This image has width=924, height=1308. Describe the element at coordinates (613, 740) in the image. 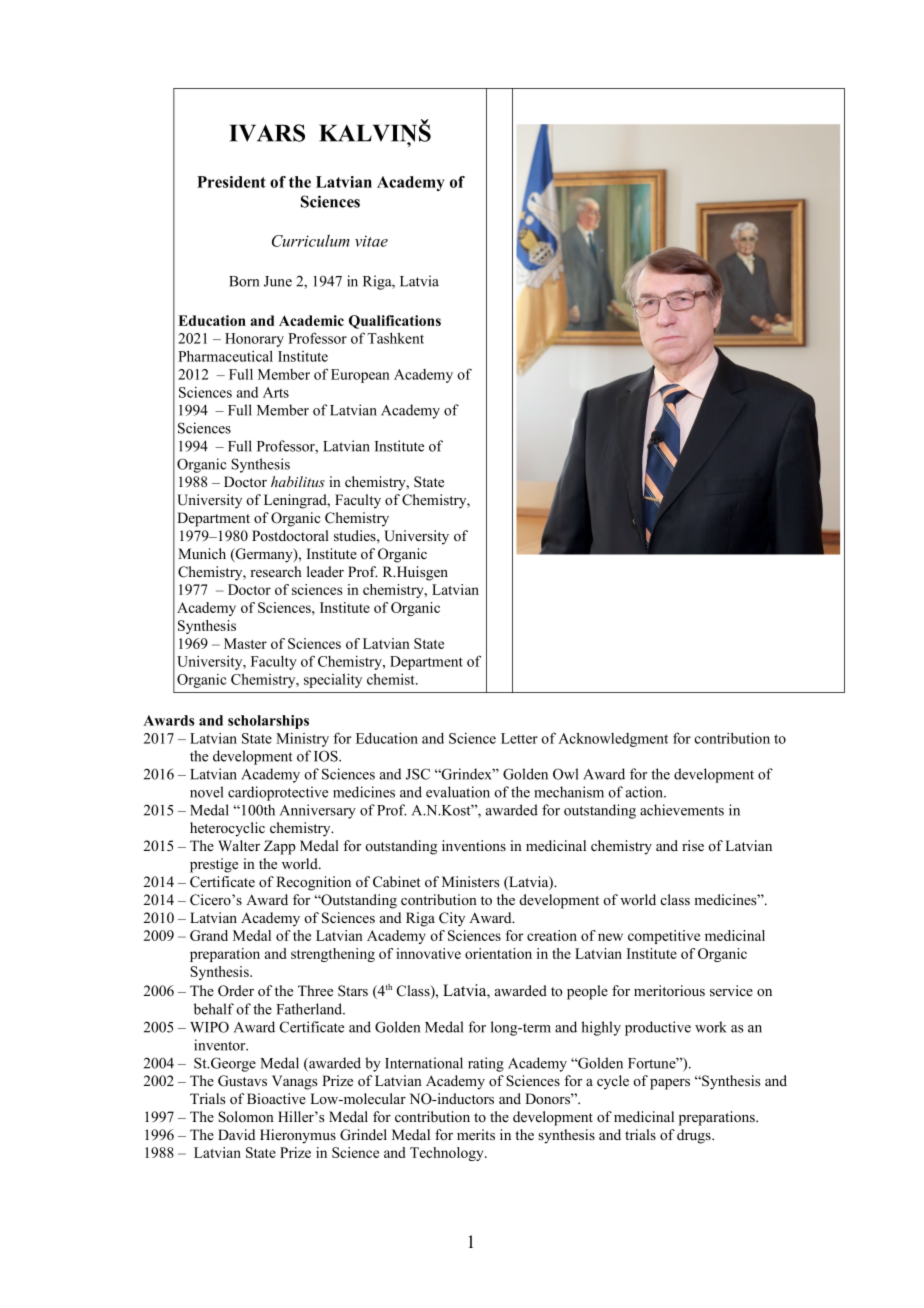

I see `Acknowledgment` at that location.
